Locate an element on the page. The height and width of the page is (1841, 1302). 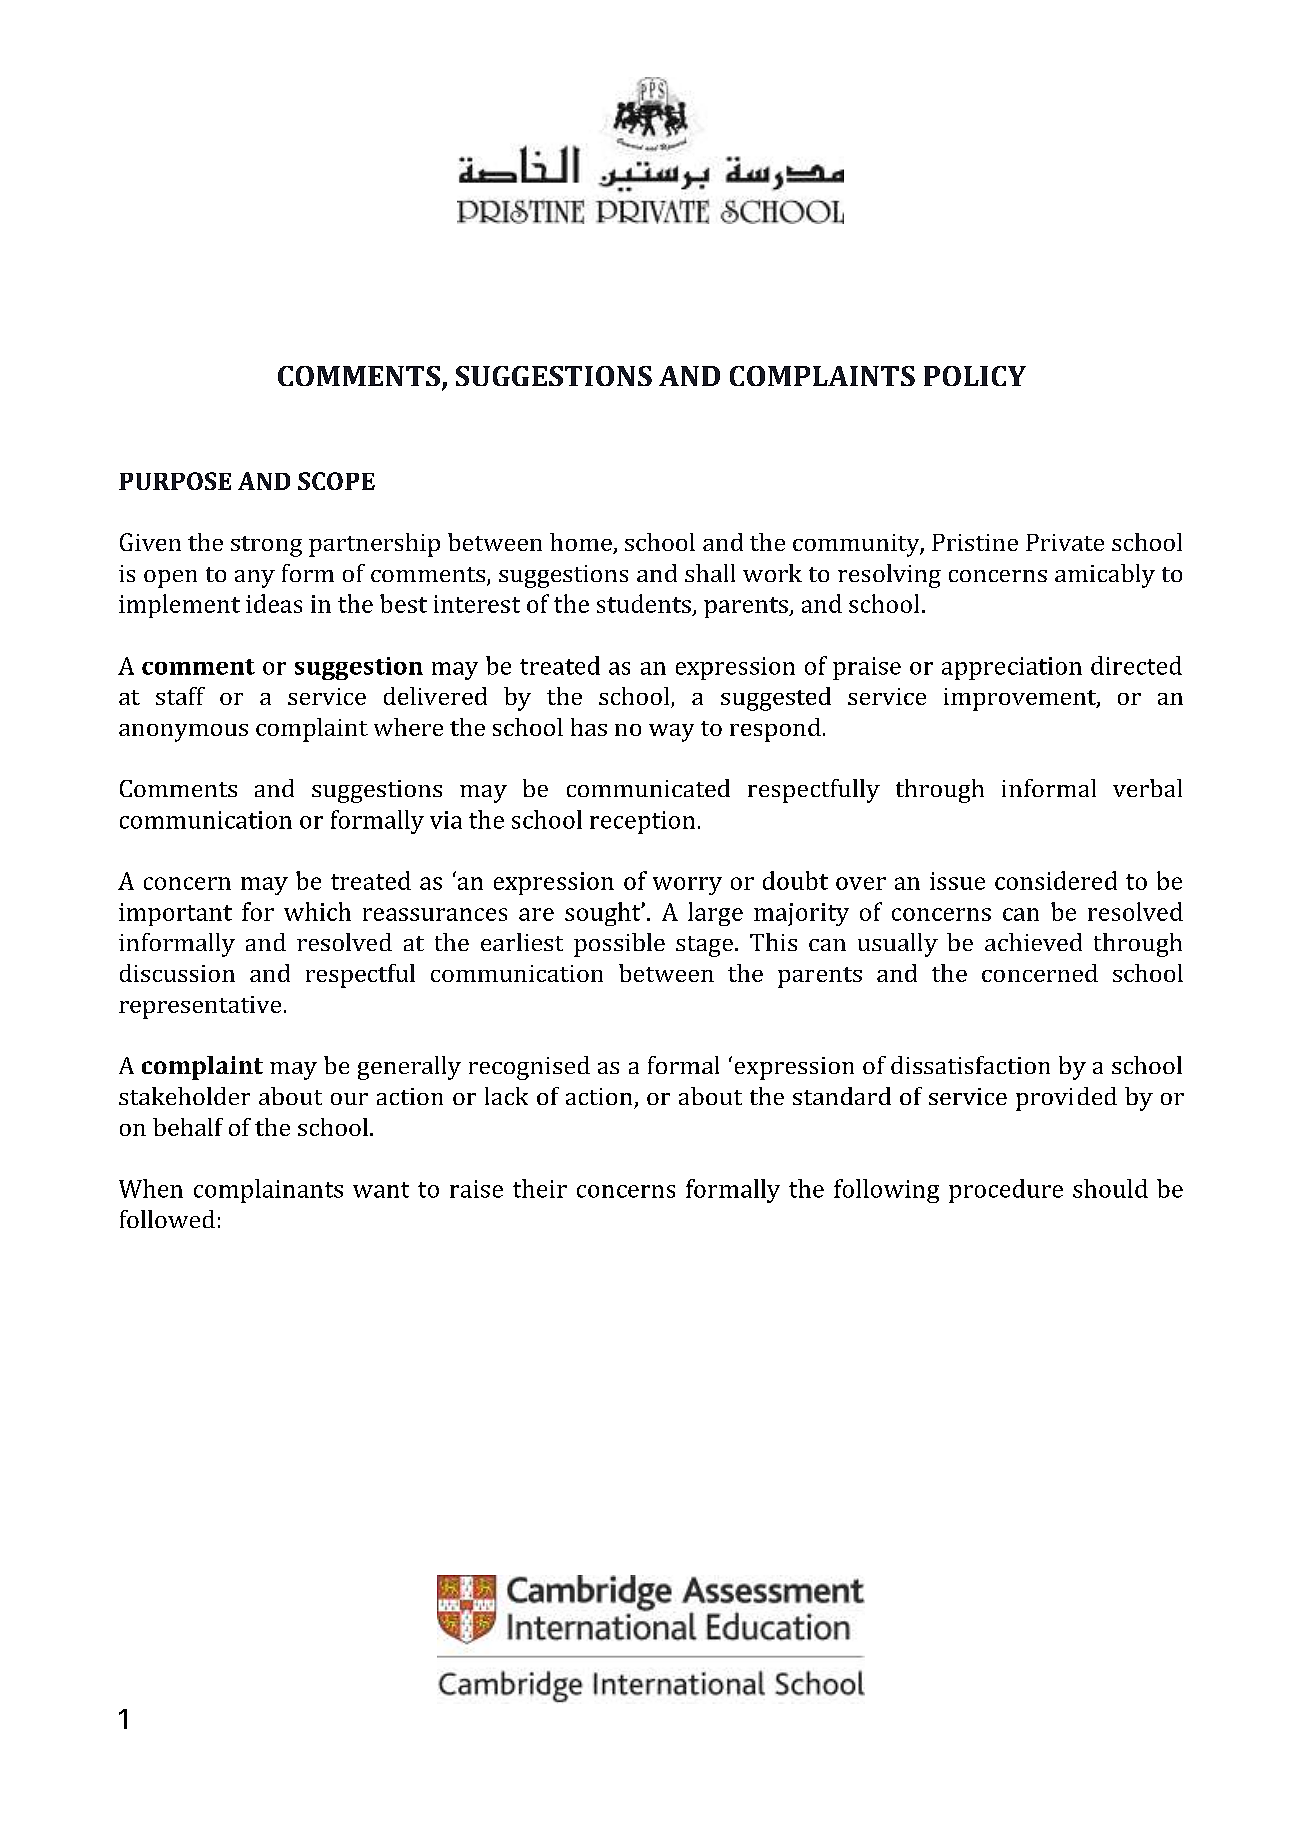
their is located at coordinates (540, 1188).
